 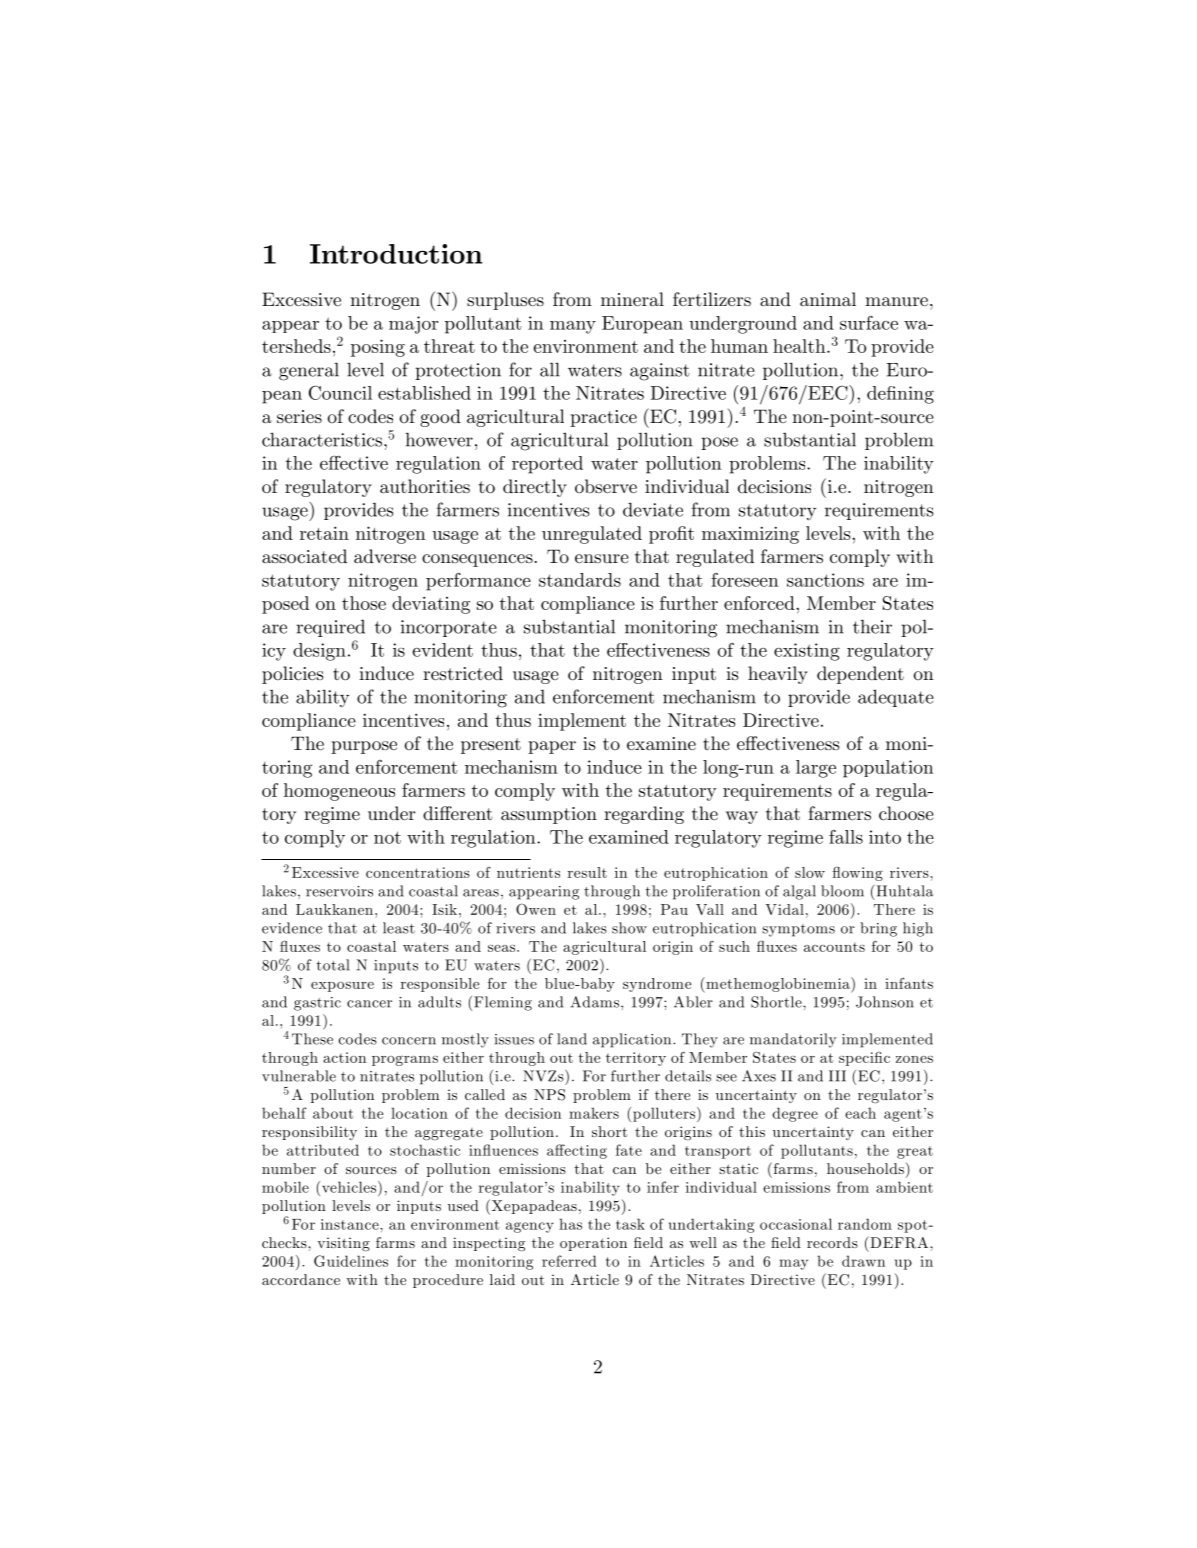 I want to click on Guidelines, so click(x=351, y=1261).
